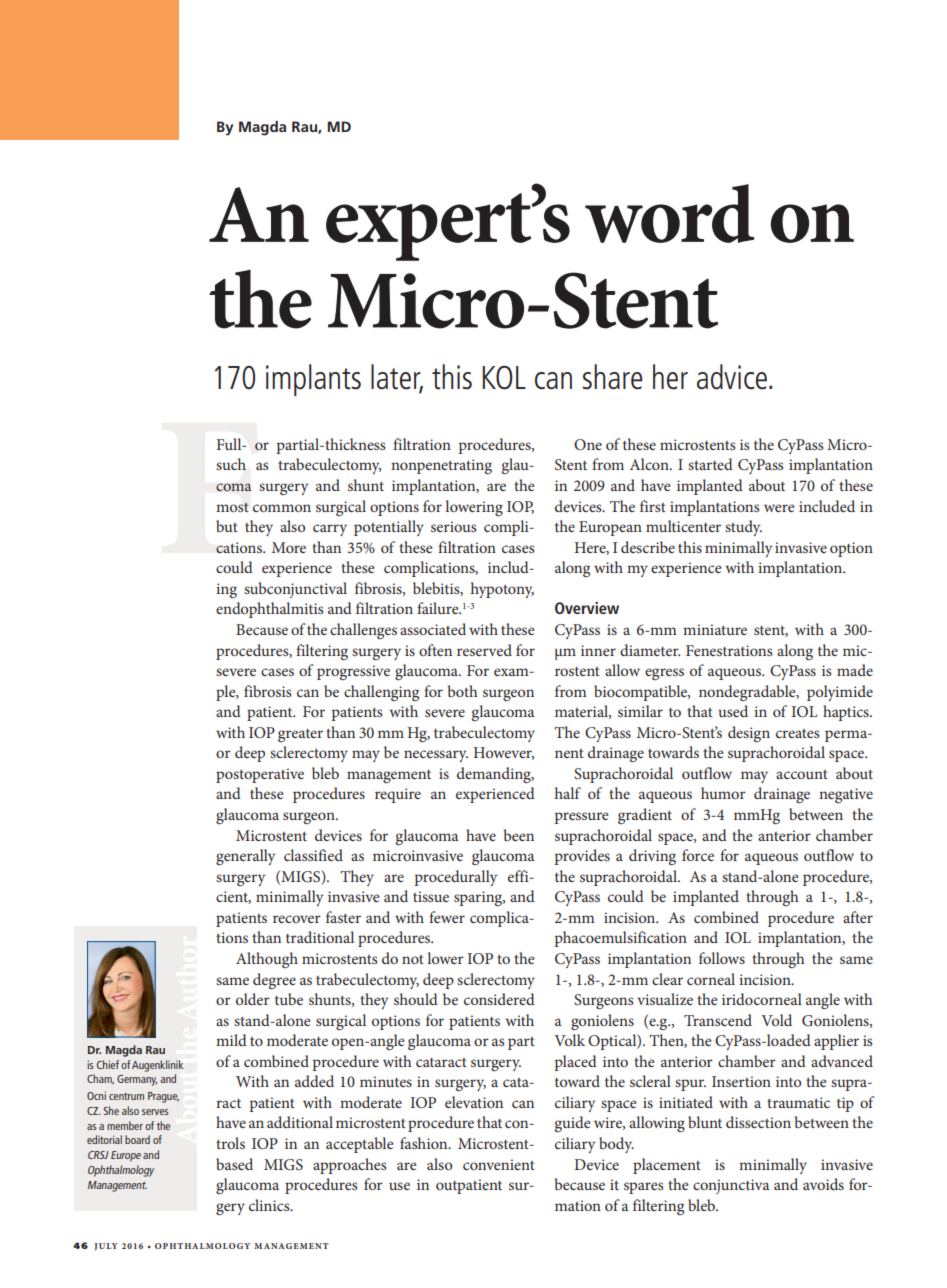 The width and height of the screenshot is (947, 1288). Describe the element at coordinates (137, 1139) in the screenshot. I see `board` at that location.
